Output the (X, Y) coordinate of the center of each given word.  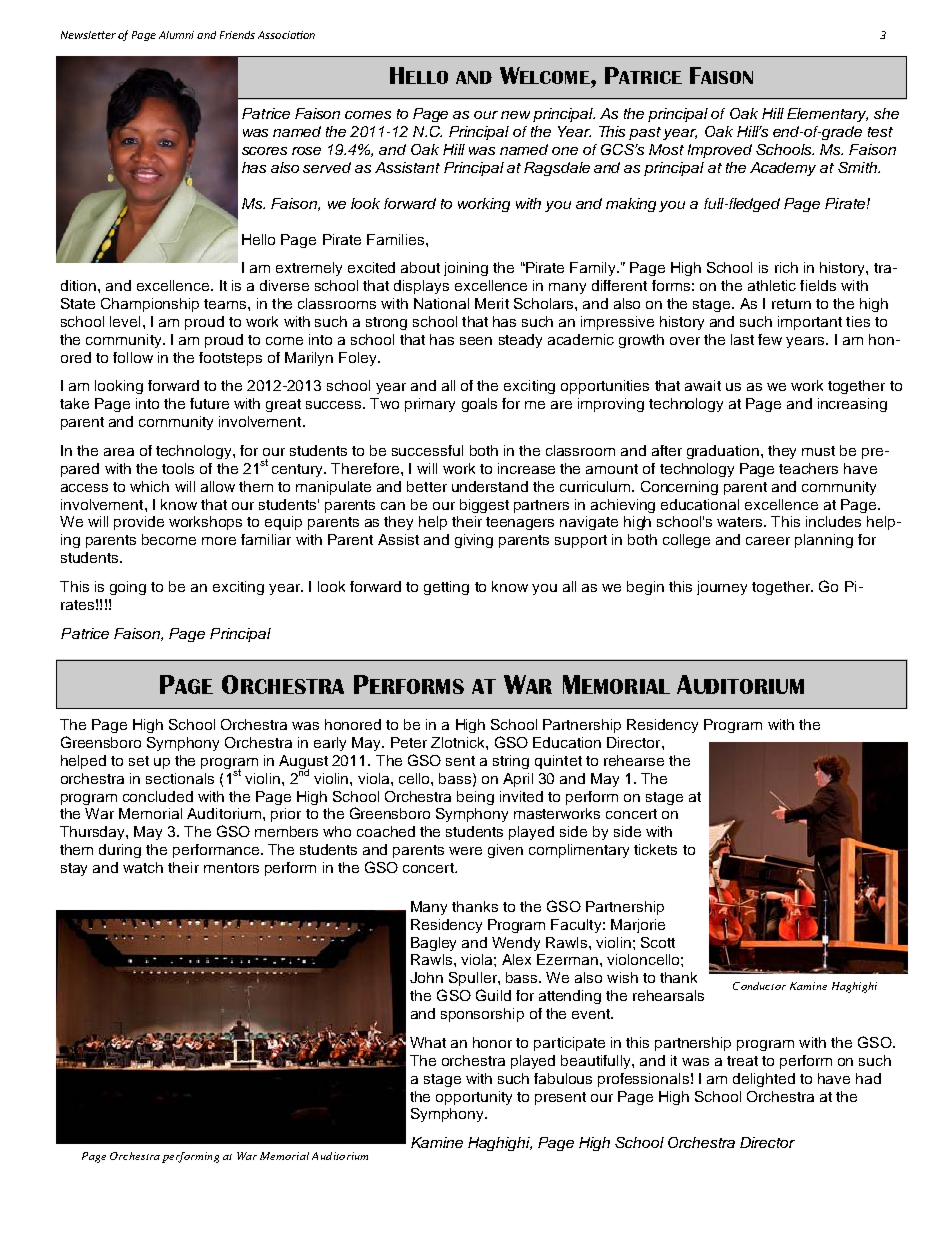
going (128, 588)
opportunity (474, 1098)
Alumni (176, 35)
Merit (492, 303)
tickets (655, 849)
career (768, 541)
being (475, 798)
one (565, 151)
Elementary (827, 115)
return (791, 304)
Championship (150, 305)
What (428, 1042)
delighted (764, 1080)
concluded (158, 796)
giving (474, 541)
